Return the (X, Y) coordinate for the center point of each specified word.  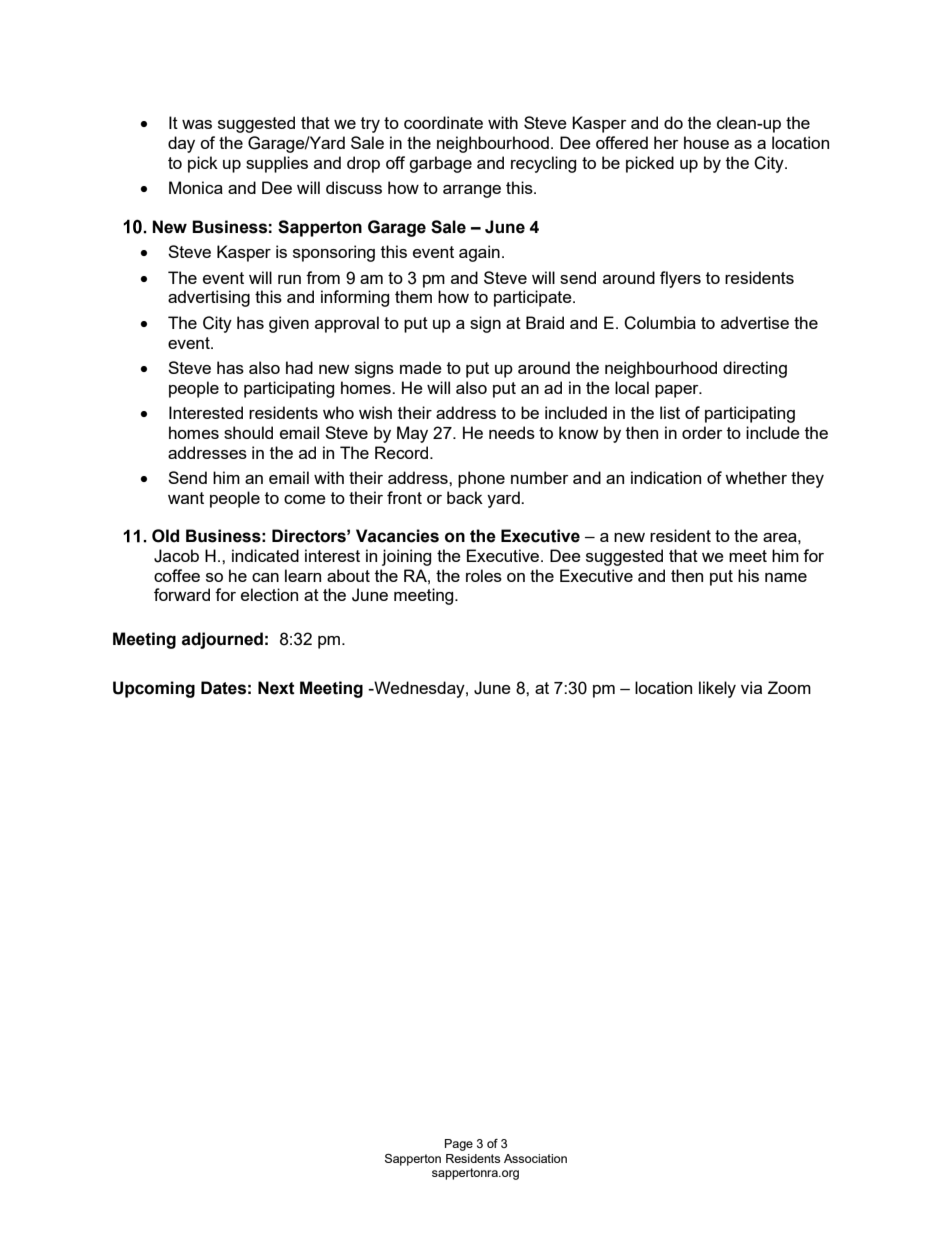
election (269, 594)
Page (459, 1145)
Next (276, 688)
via (751, 687)
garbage (440, 164)
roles (484, 575)
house (706, 142)
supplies (277, 164)
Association (535, 1158)
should (248, 432)
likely (717, 689)
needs (512, 432)
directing (755, 369)
